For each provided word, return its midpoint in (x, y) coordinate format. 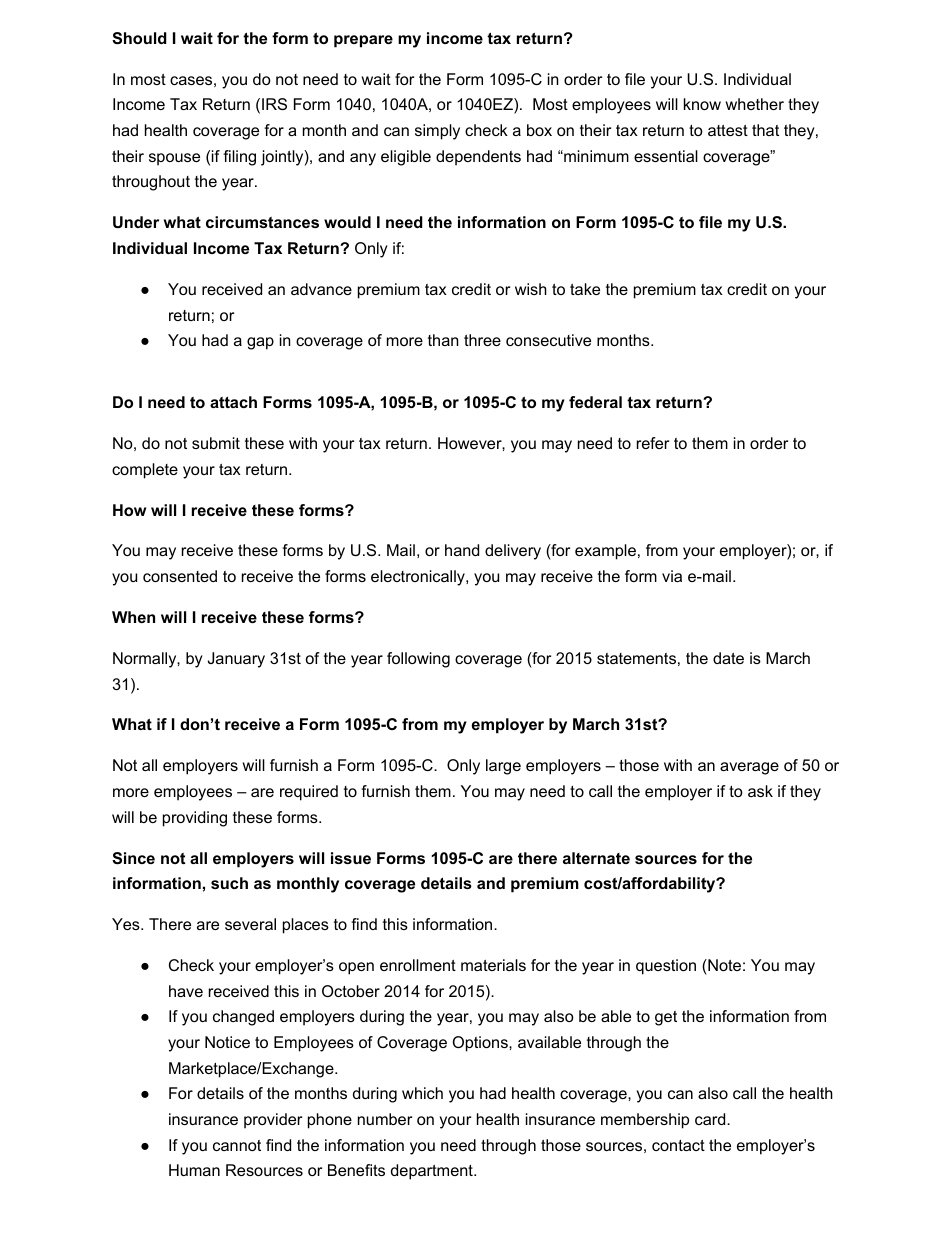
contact (678, 1145)
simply (437, 132)
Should (139, 38)
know (702, 104)
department (433, 1172)
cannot (237, 1145)
